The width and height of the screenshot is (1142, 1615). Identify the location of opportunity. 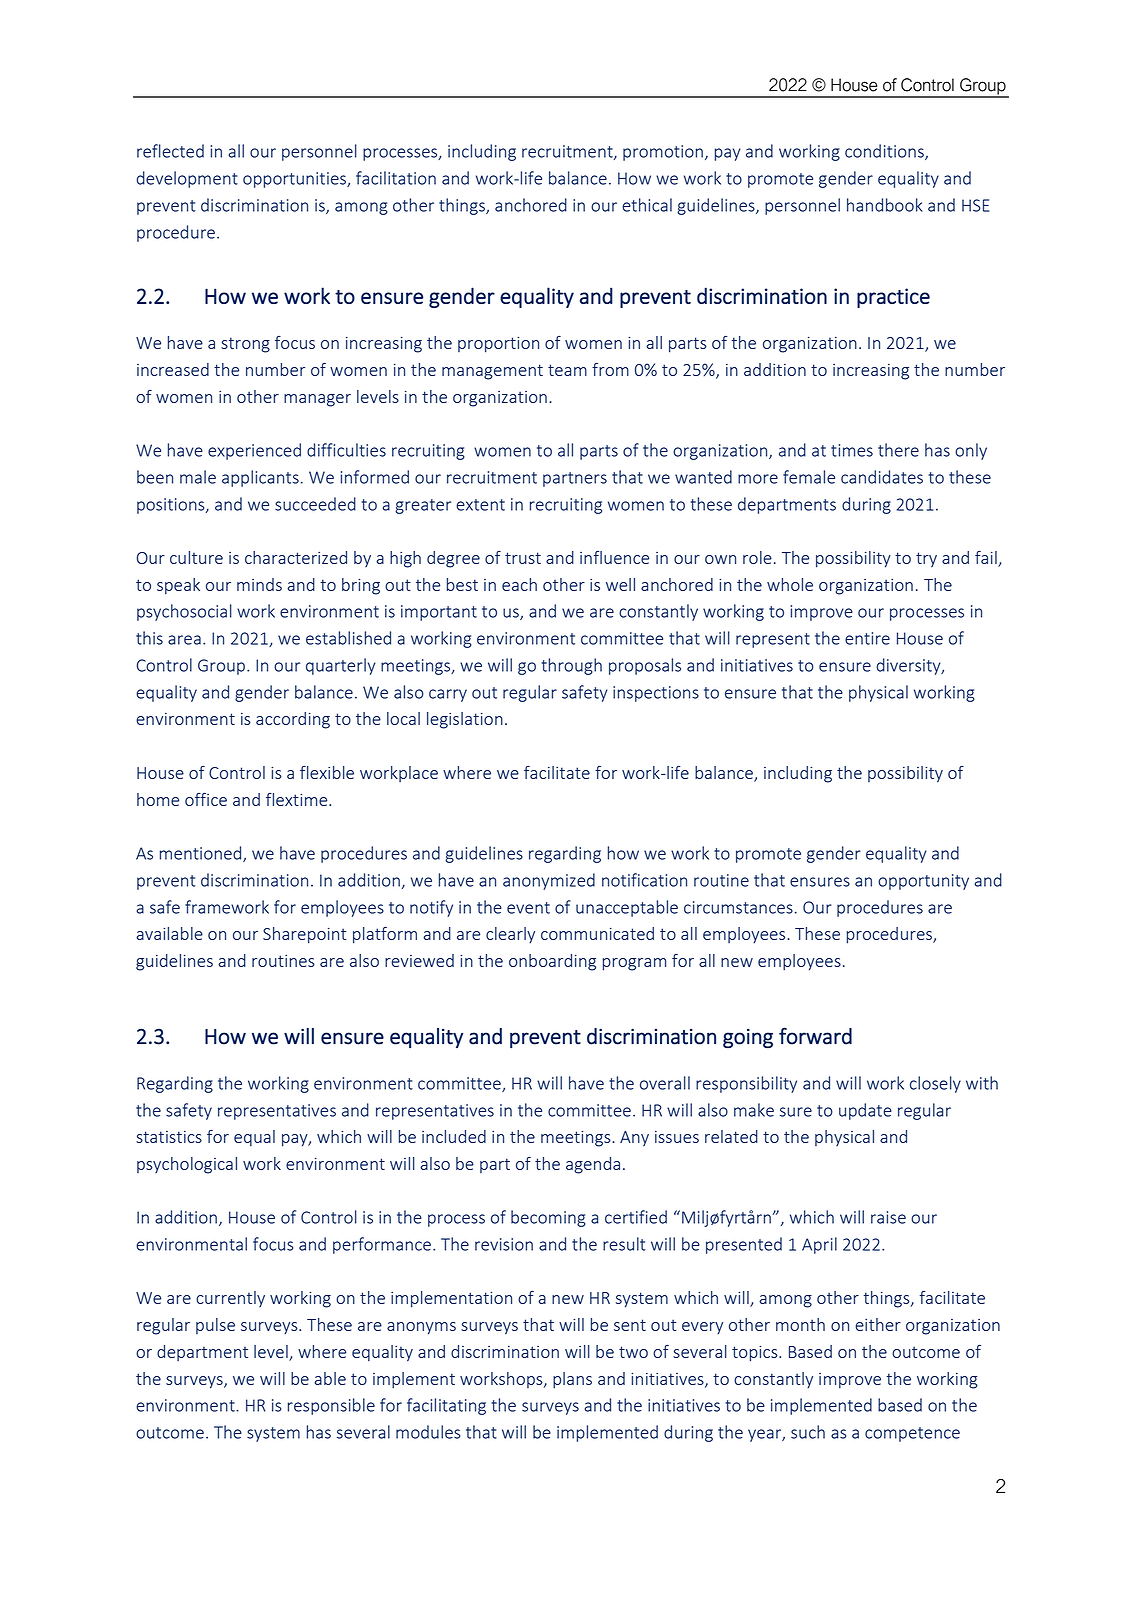
(923, 882).
